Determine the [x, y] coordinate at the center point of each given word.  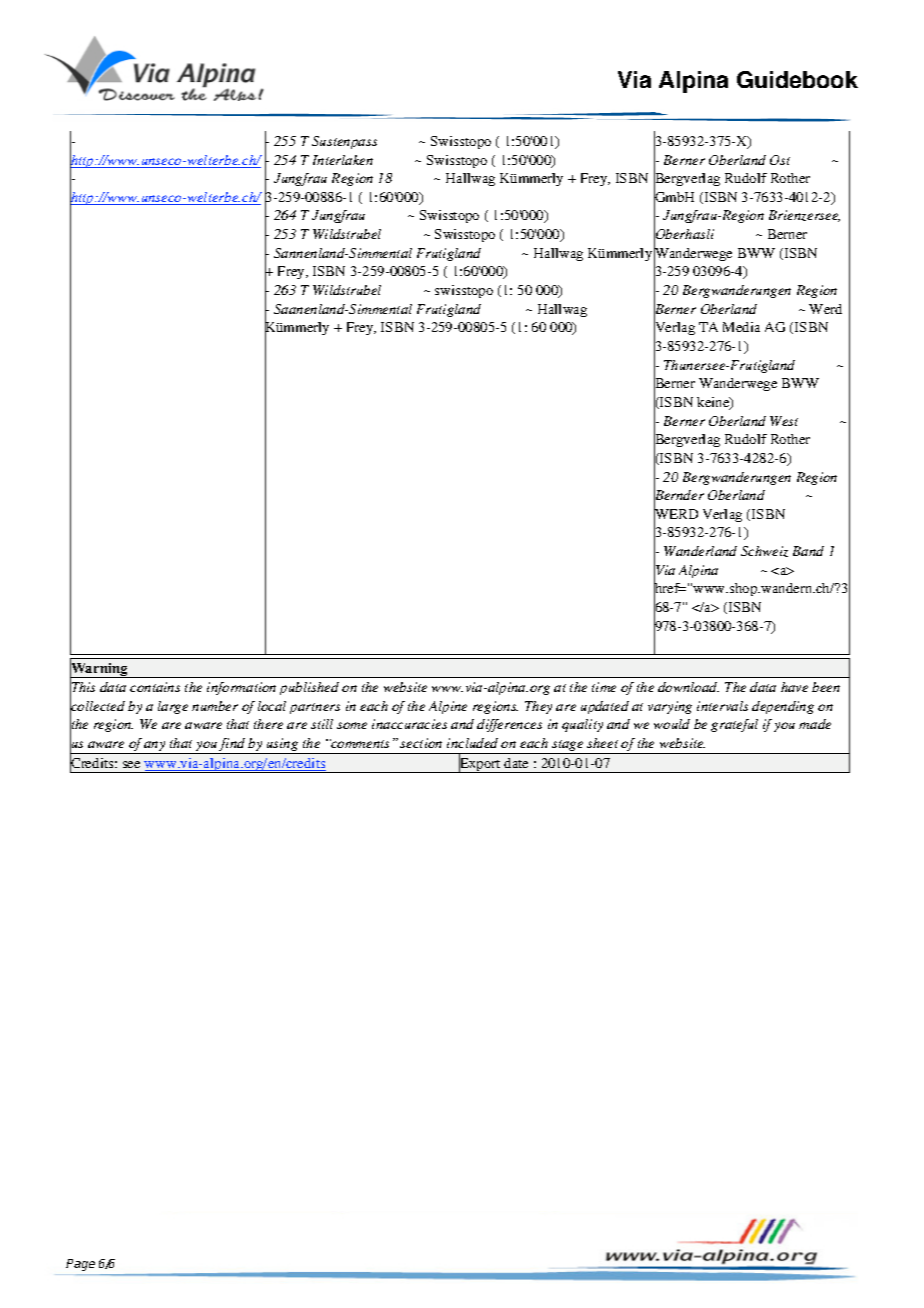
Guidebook [797, 79]
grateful [734, 725]
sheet [602, 743]
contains [155, 687]
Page [80, 1265]
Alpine [448, 707]
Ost [780, 160]
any [155, 747]
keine [714, 403]
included [472, 743]
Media [741, 327]
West [784, 421]
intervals [722, 706]
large [173, 707]
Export [480, 764]
